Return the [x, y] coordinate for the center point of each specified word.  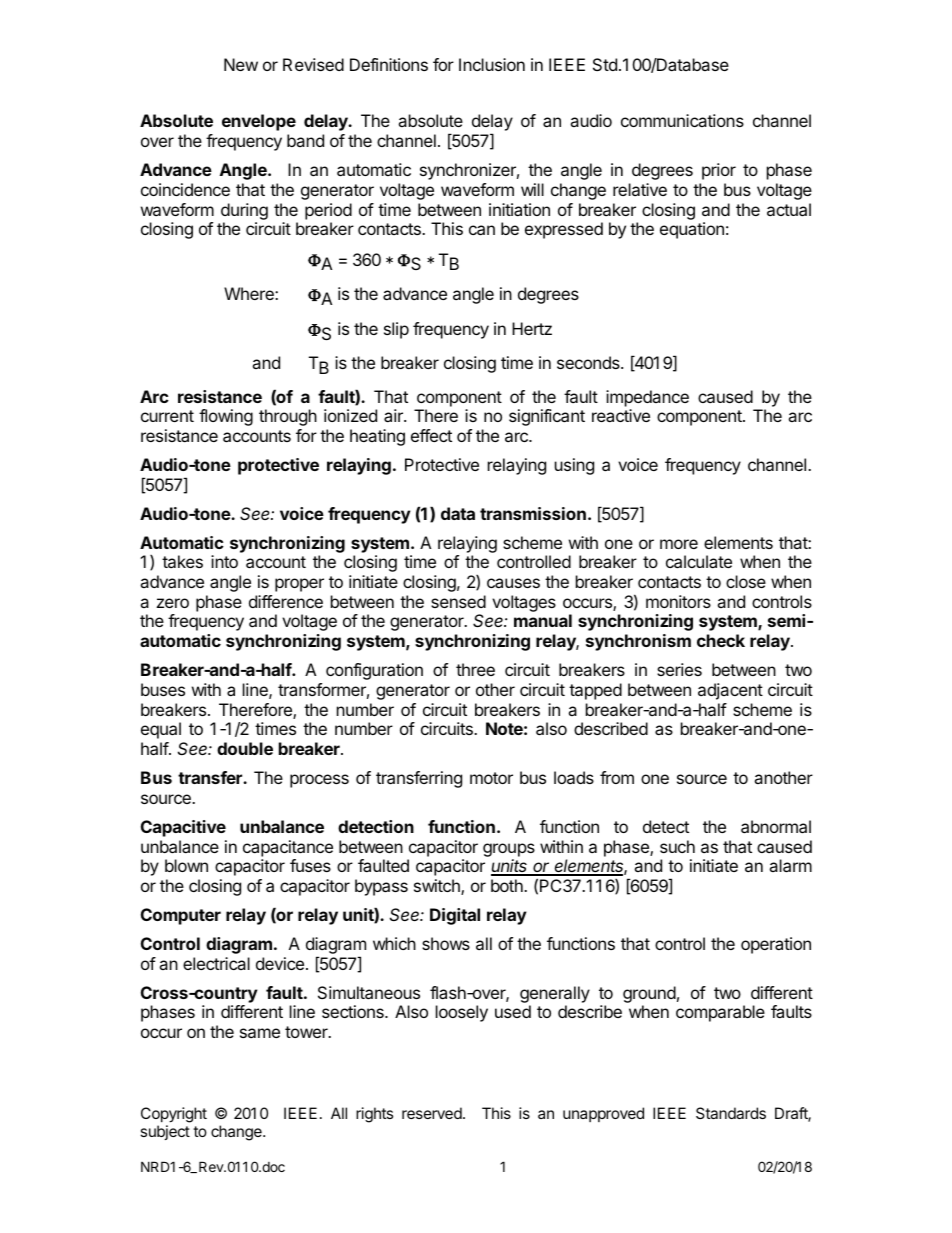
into [224, 561]
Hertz [532, 328]
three [475, 669]
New [241, 64]
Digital [455, 916]
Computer [181, 916]
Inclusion [492, 64]
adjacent [730, 691]
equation [692, 230]
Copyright [174, 1116]
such [677, 846]
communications [682, 120]
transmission [533, 513]
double [245, 748]
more [679, 544]
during [244, 211]
